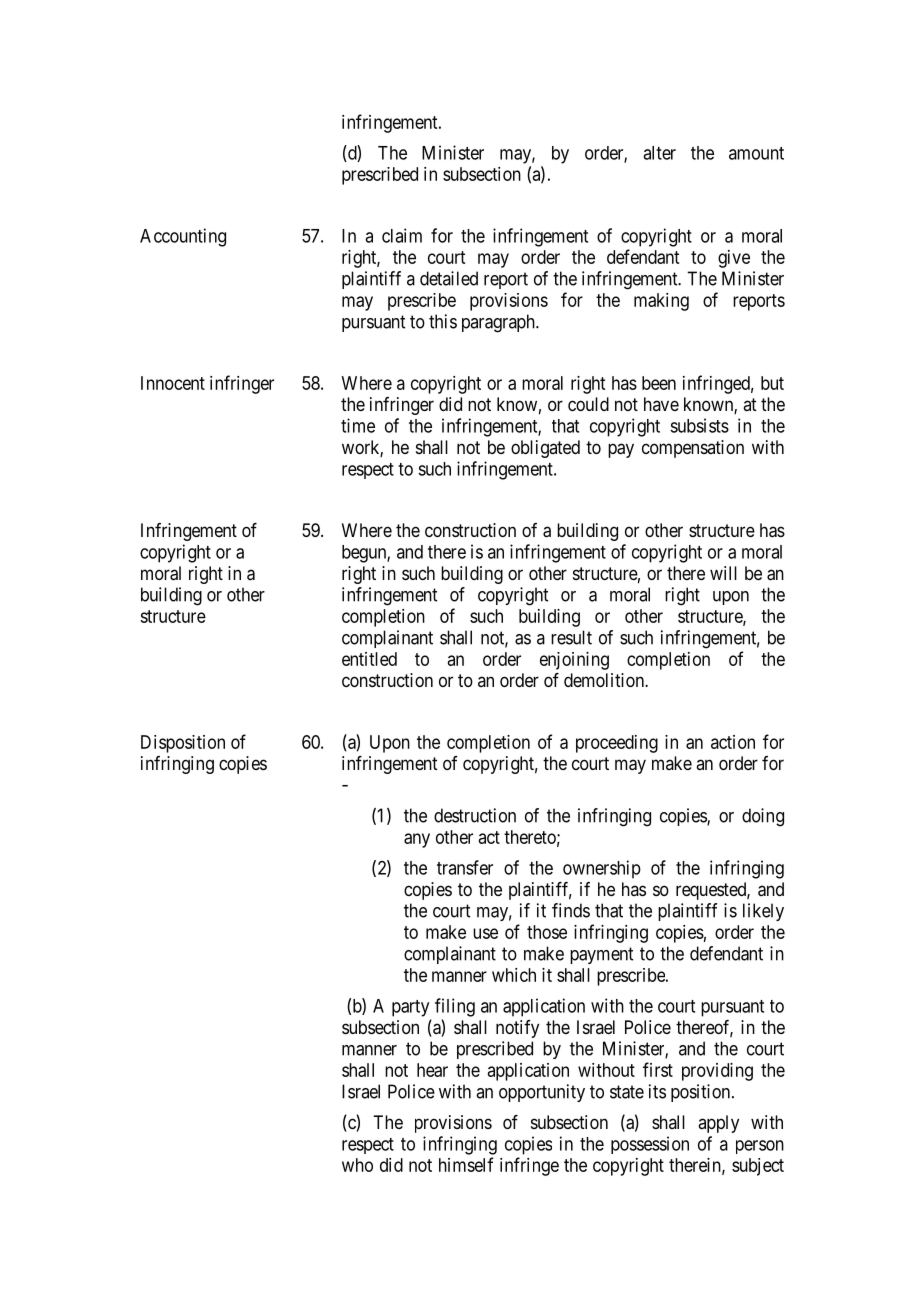  What do you see at coordinates (718, 1124) in the document?
I see `apply` at bounding box center [718, 1124].
